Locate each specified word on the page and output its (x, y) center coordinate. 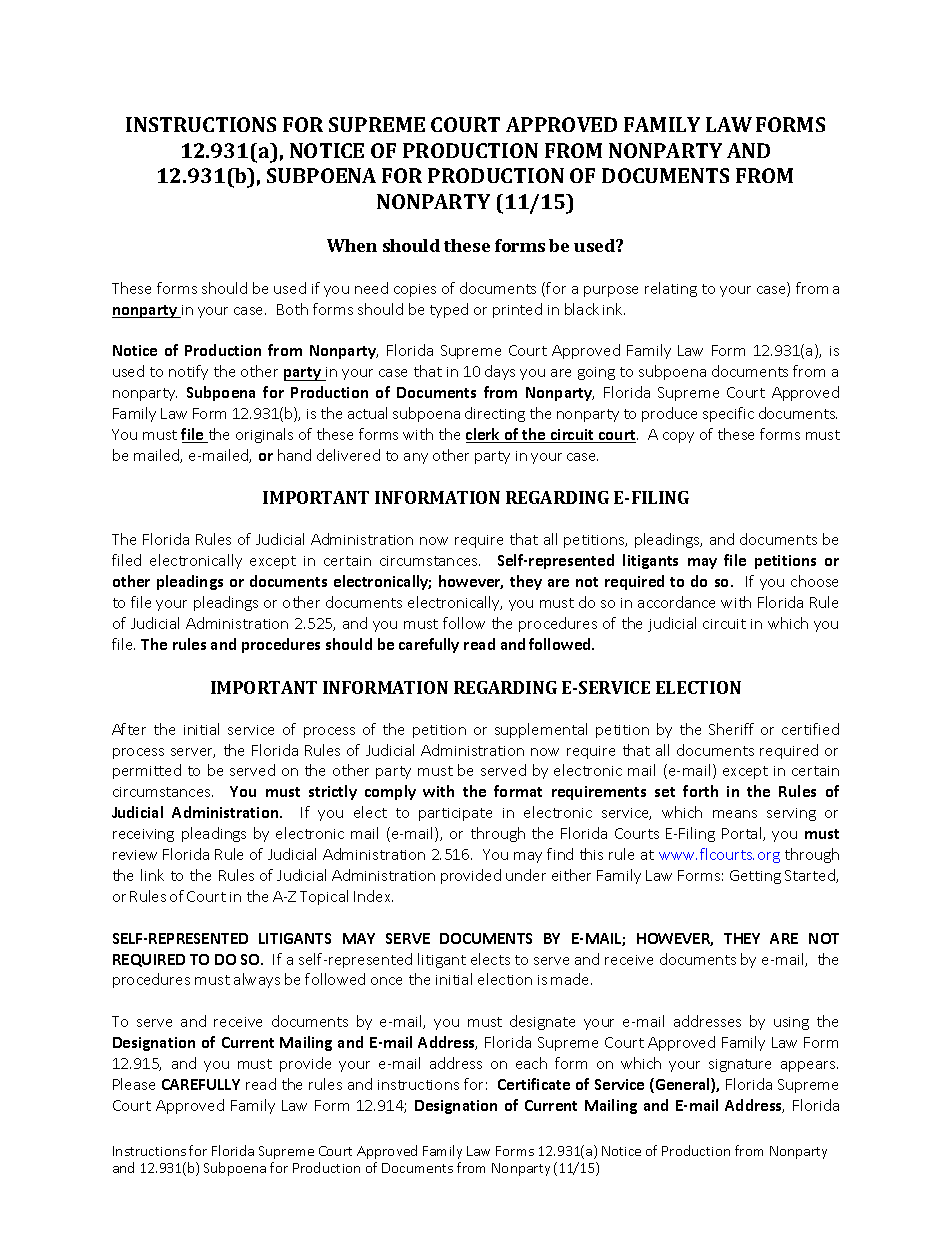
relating (671, 289)
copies (415, 290)
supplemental (541, 730)
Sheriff (731, 729)
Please (134, 1084)
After (129, 729)
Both (292, 309)
